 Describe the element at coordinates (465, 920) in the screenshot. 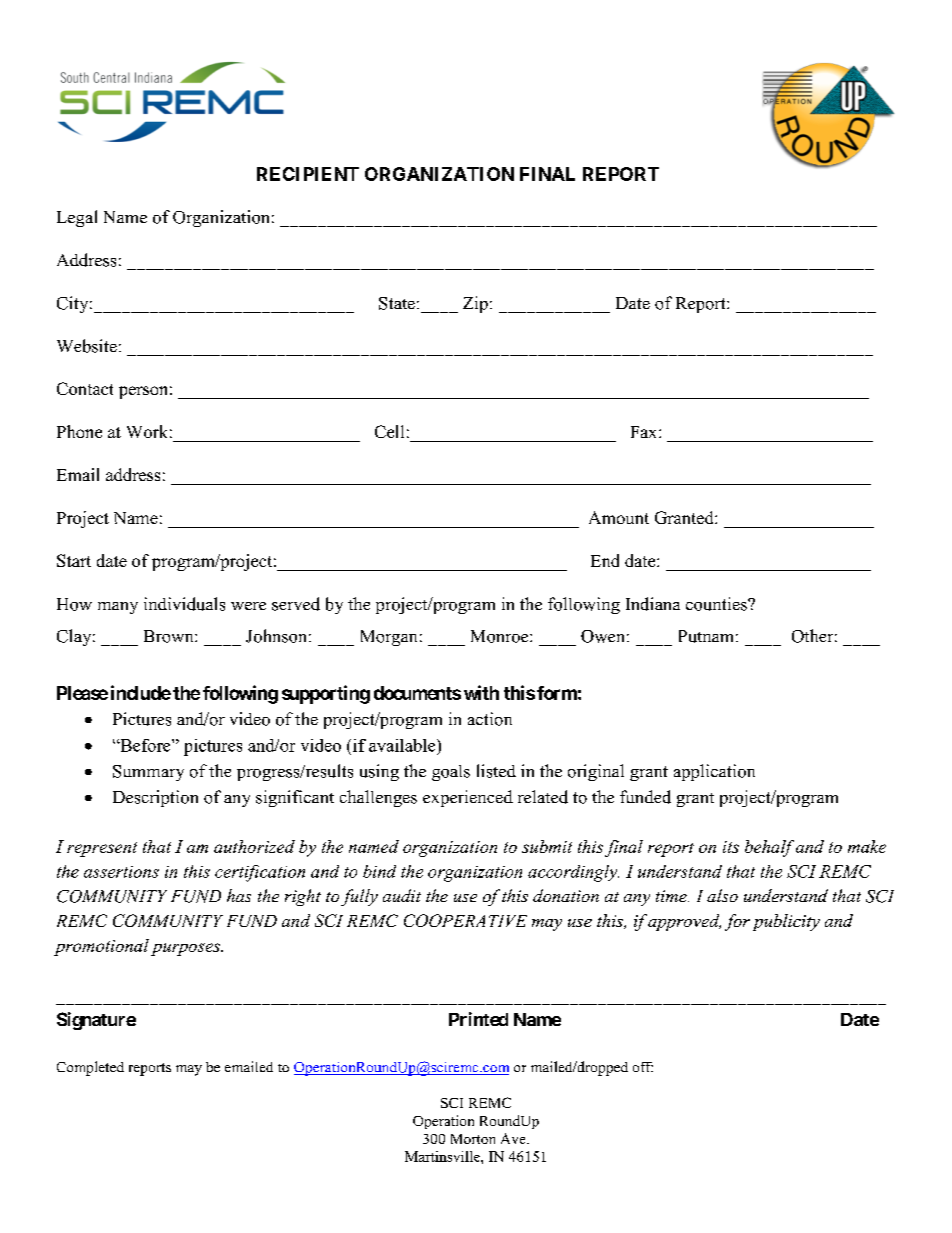

I see `COOPERATIVE` at that location.
